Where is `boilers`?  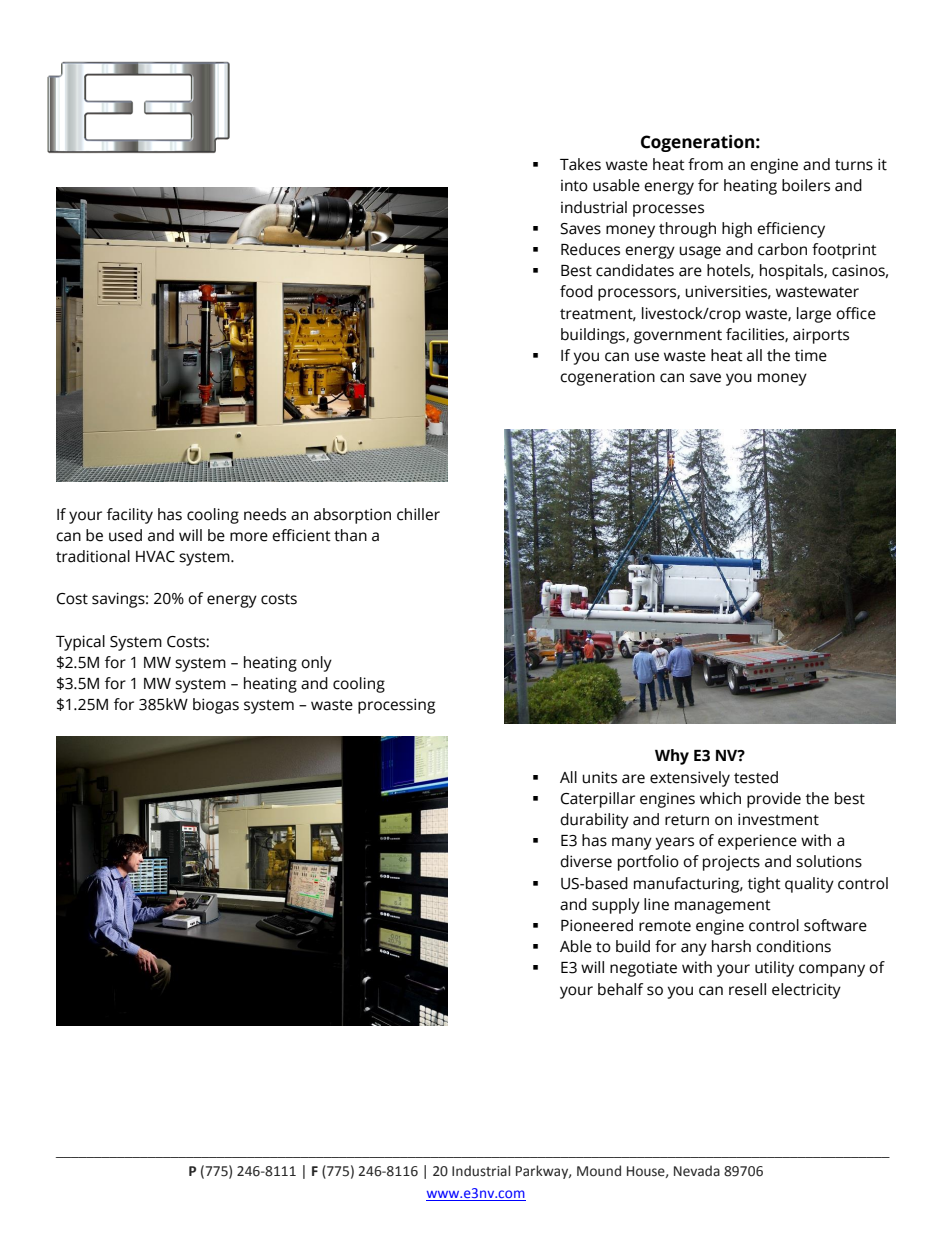 boilers is located at coordinates (806, 185).
